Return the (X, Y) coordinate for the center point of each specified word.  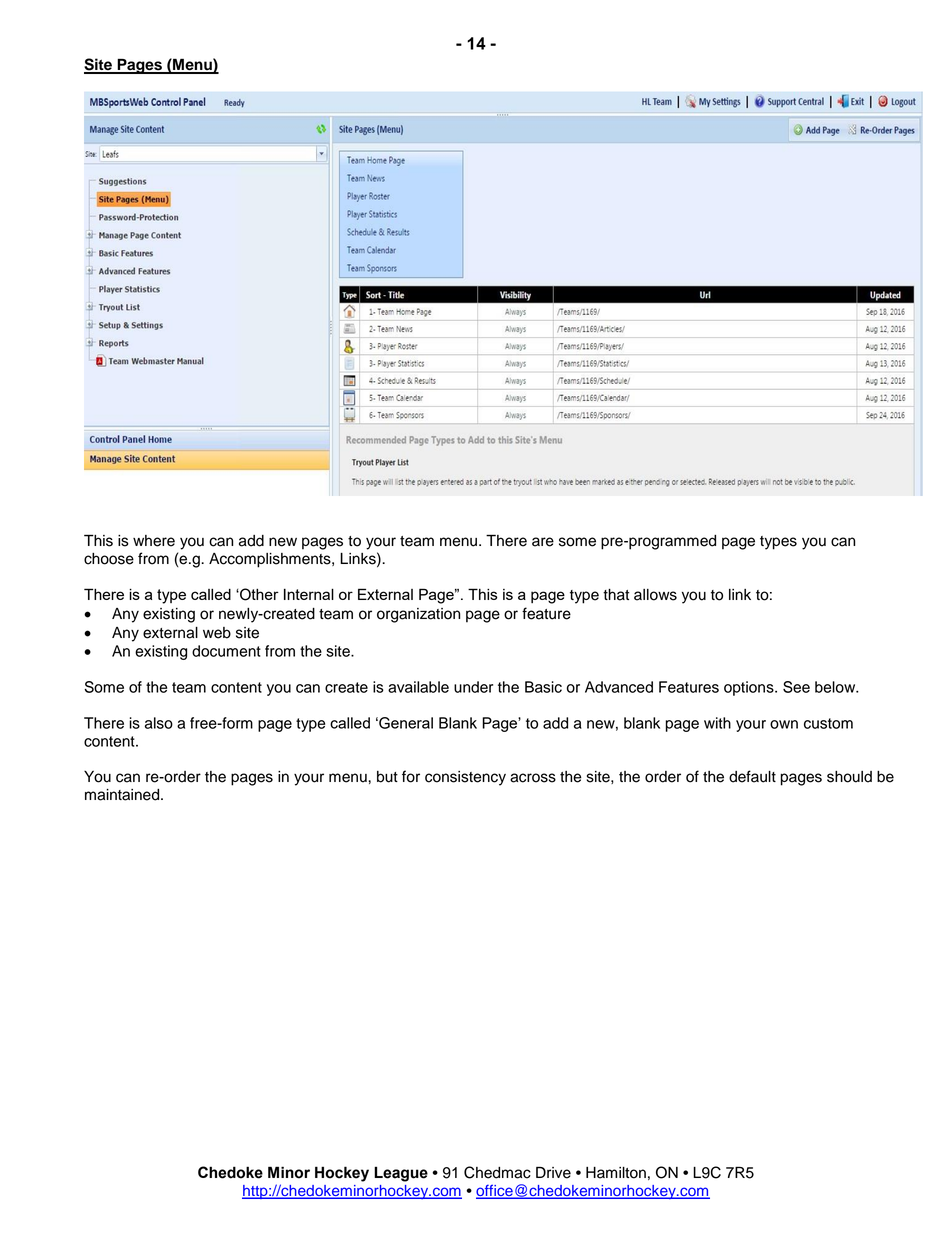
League (401, 1174)
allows (655, 595)
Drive (553, 1172)
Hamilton (616, 1173)
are (543, 542)
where (154, 541)
